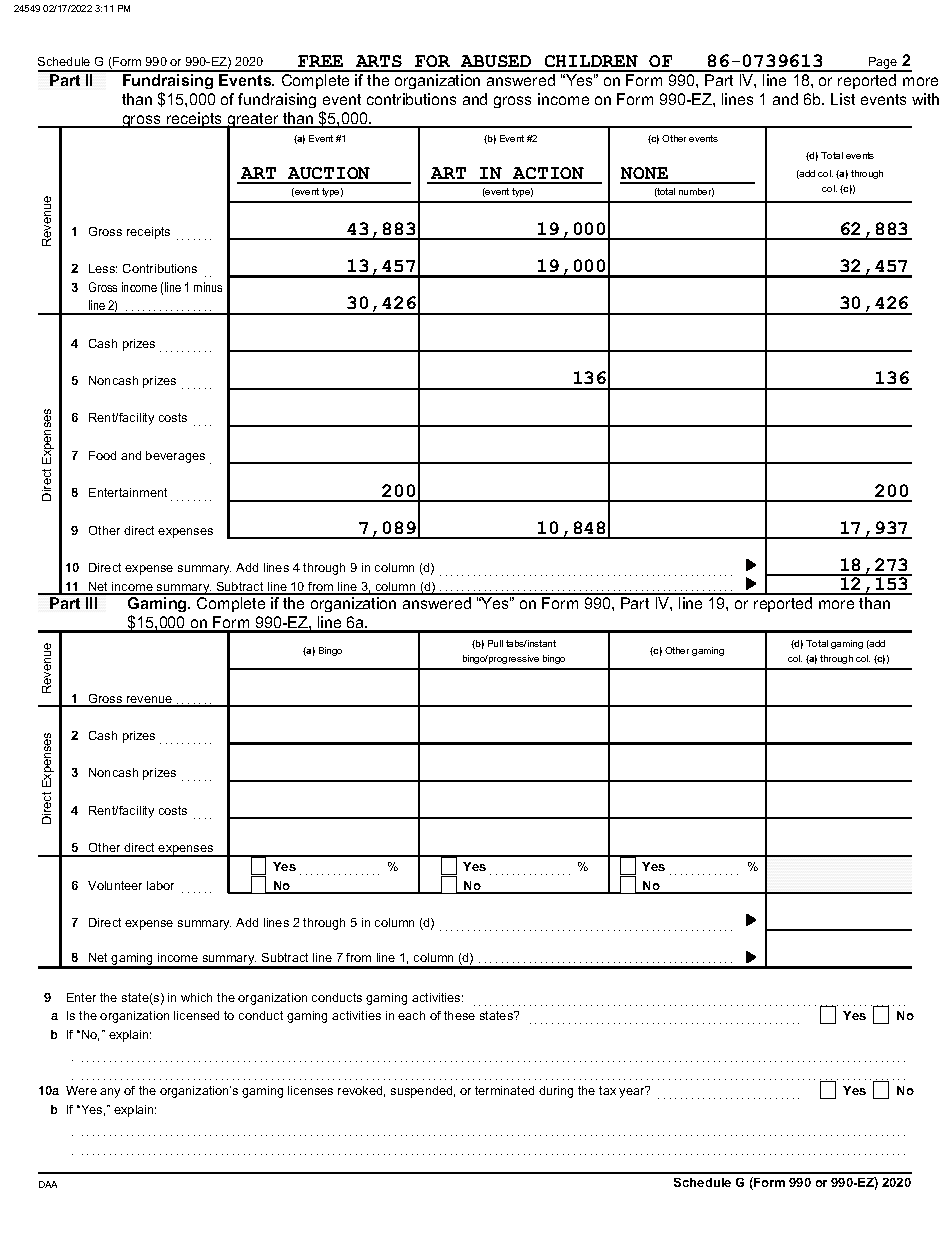  I want to click on Pull, so click(495, 643).
